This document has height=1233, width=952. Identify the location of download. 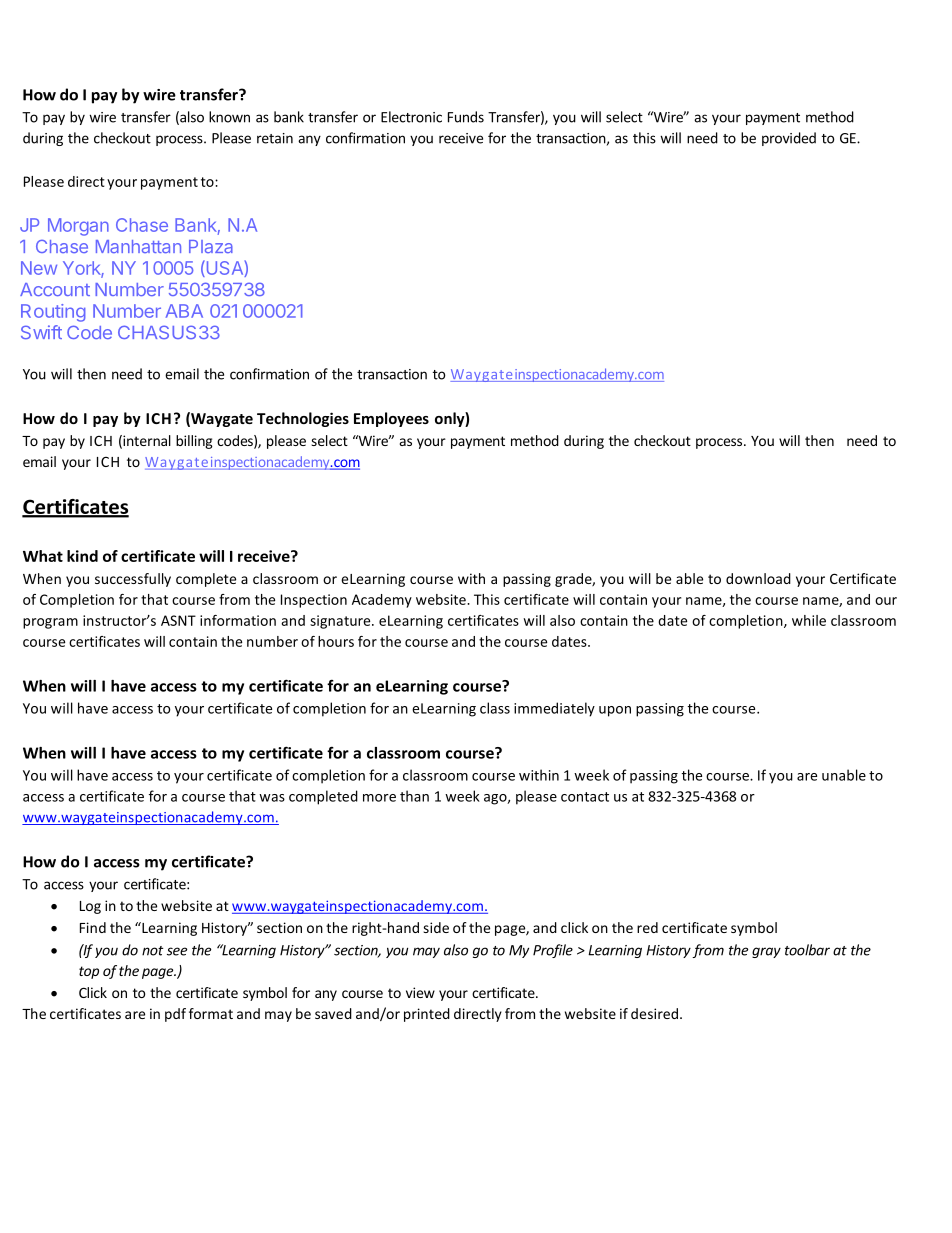
(758, 578).
